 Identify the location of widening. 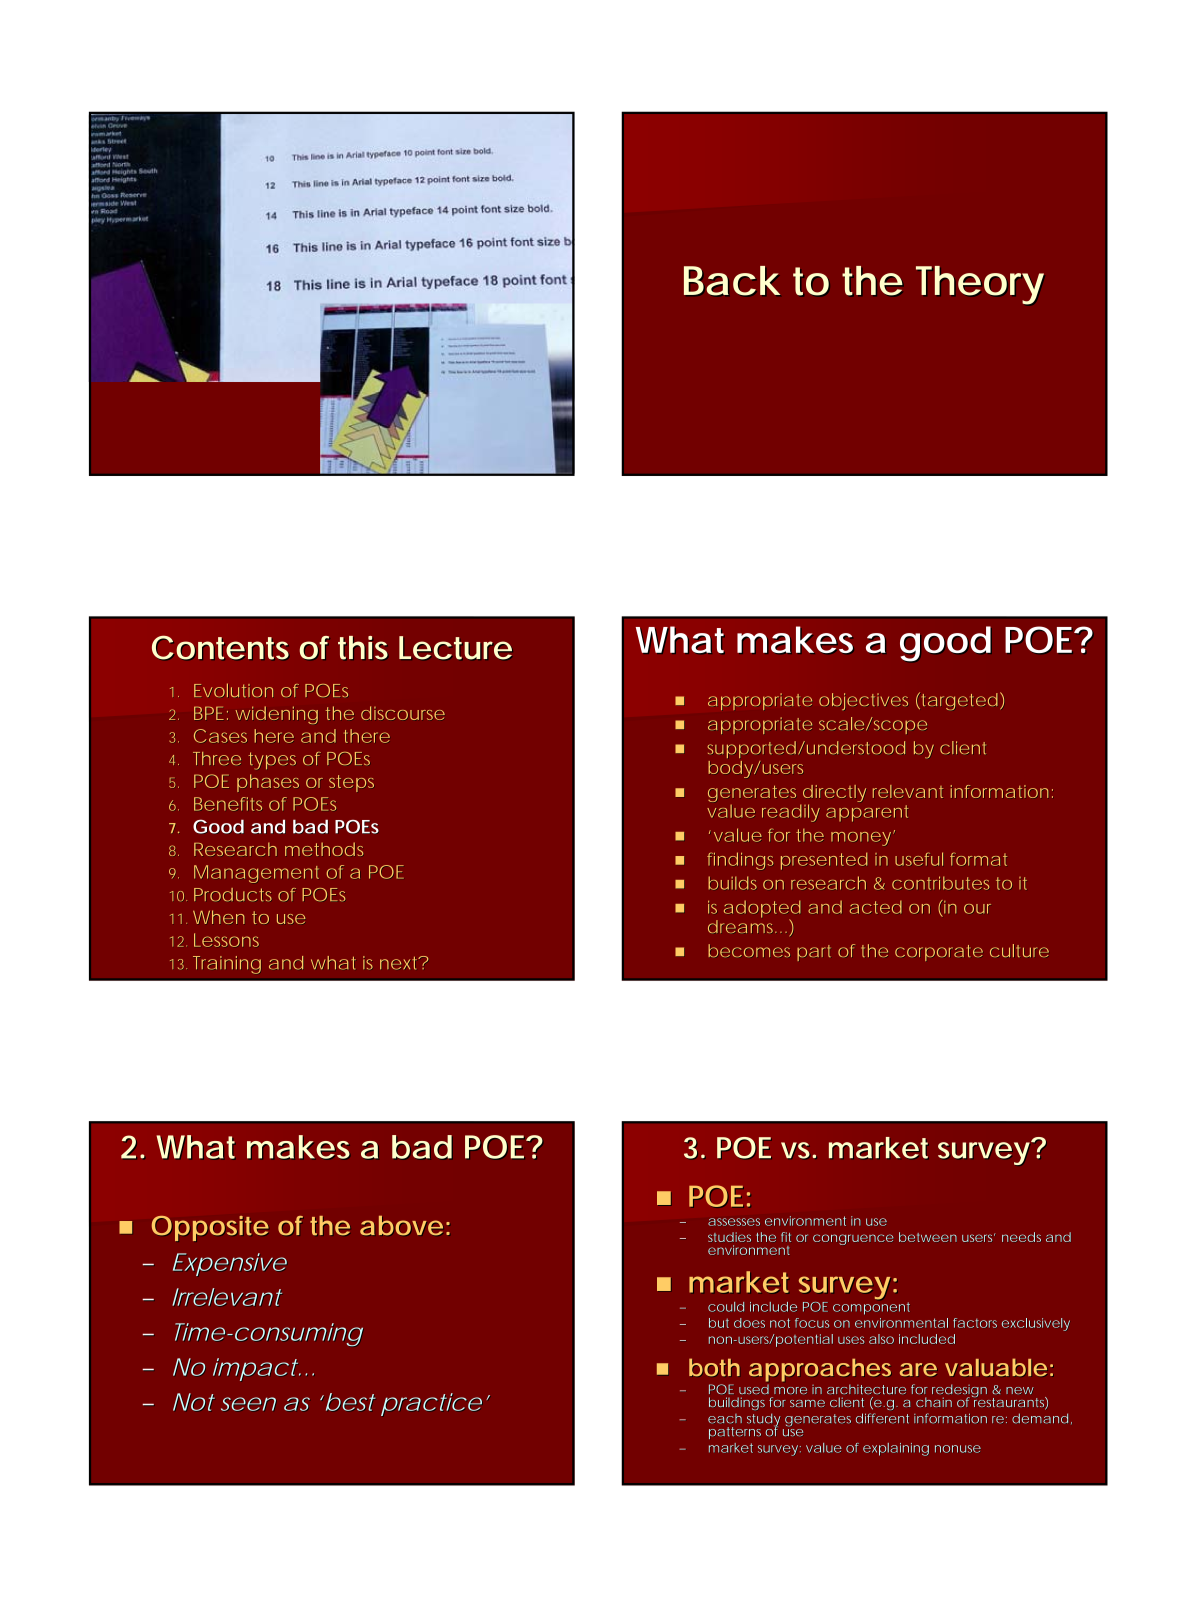
(276, 715).
